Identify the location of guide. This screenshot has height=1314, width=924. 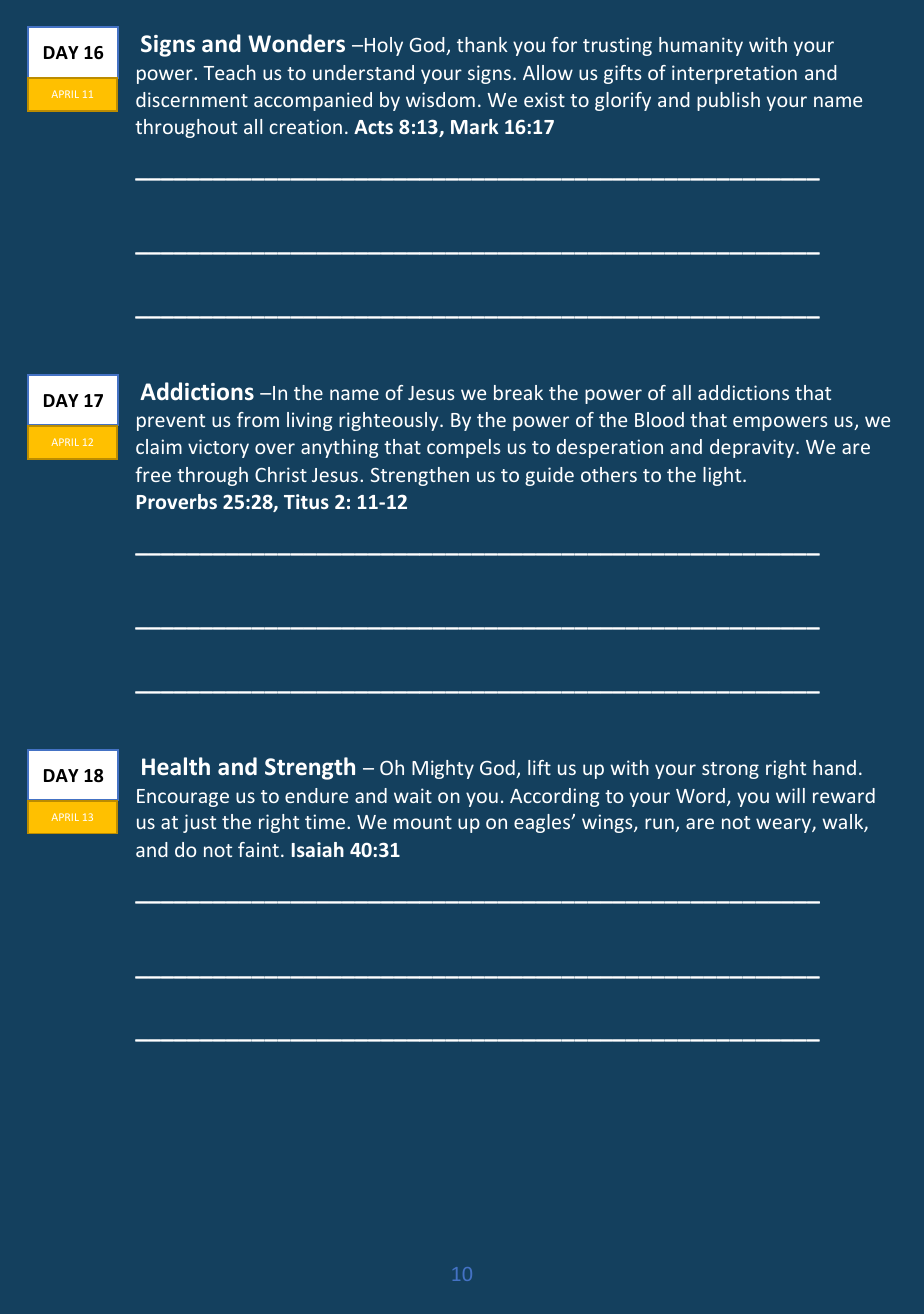
(549, 476).
